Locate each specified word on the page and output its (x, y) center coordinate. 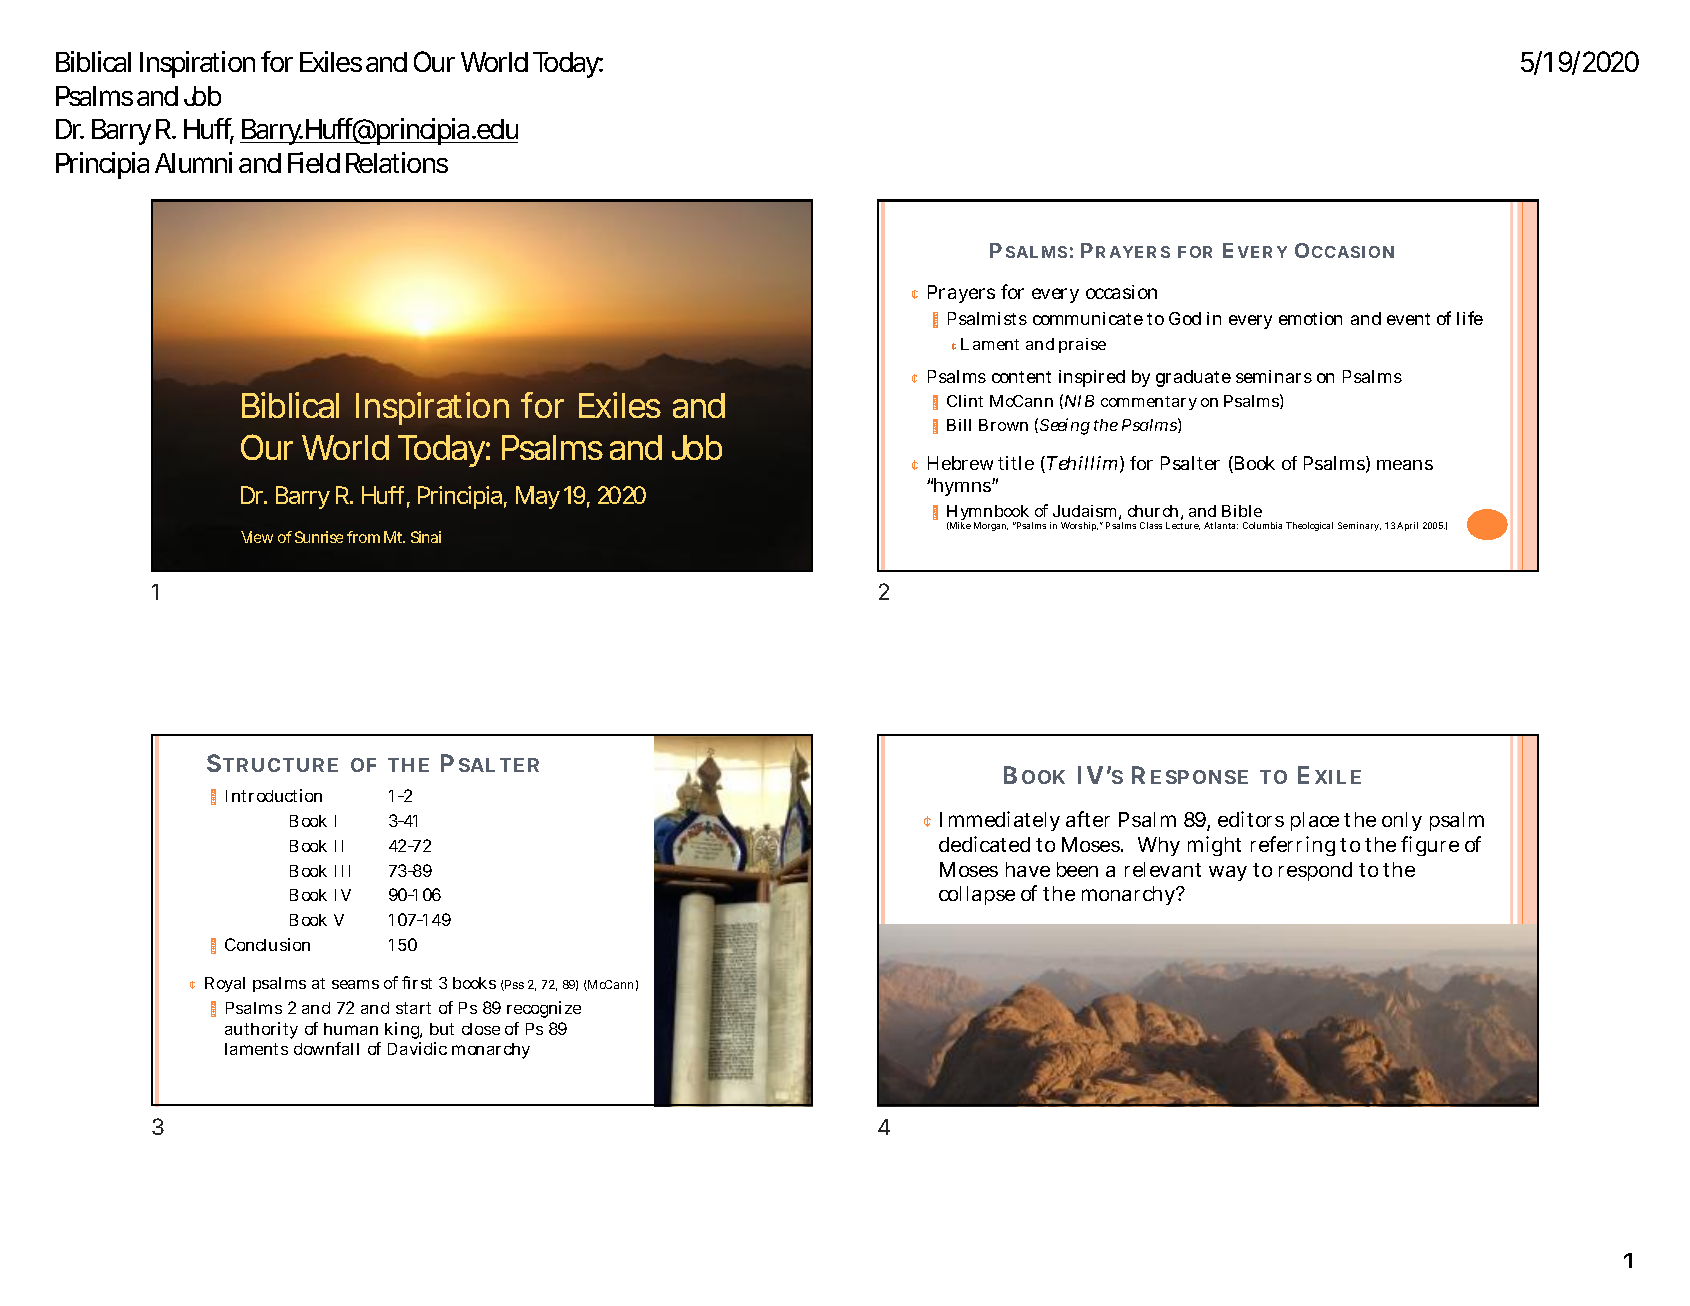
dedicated (984, 844)
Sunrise (319, 537)
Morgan (991, 526)
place (1315, 821)
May (537, 497)
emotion (1310, 318)
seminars (1274, 376)
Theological (1309, 526)
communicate (1088, 318)
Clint (965, 401)
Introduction (274, 795)
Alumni (193, 162)
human (351, 1029)
